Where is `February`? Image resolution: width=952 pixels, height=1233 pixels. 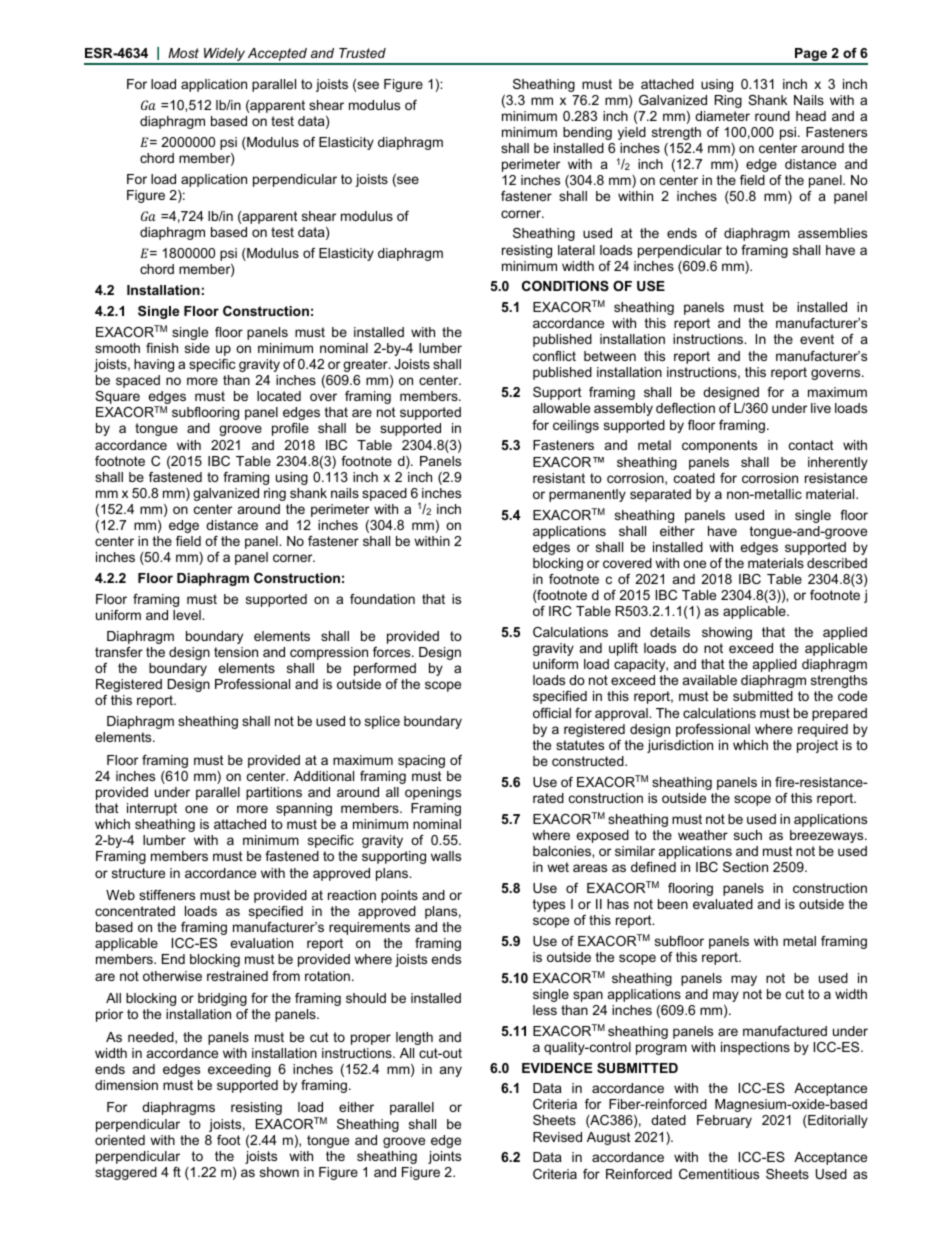 February is located at coordinates (724, 1121).
